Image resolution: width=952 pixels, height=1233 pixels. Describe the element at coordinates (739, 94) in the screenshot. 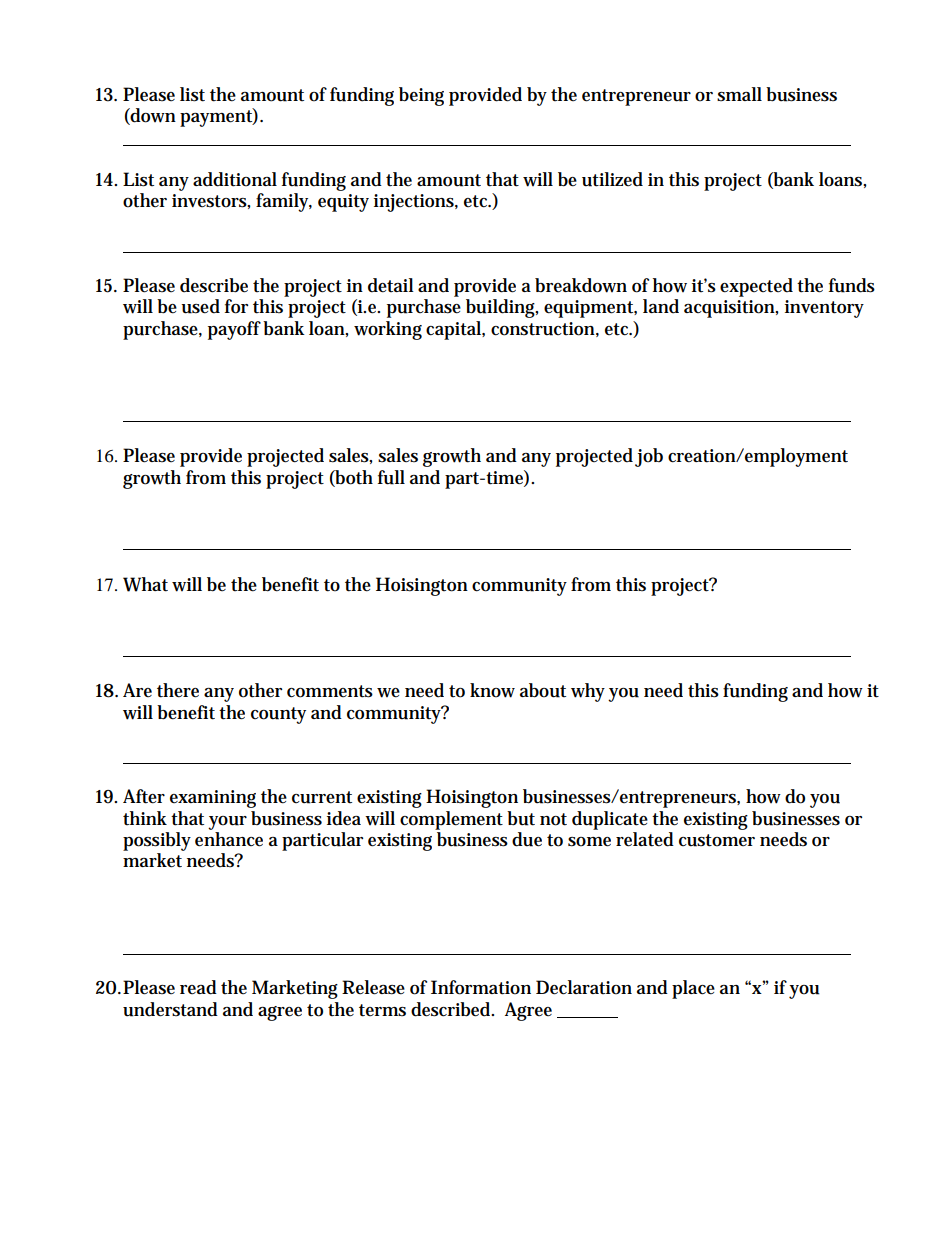

I see `small` at that location.
